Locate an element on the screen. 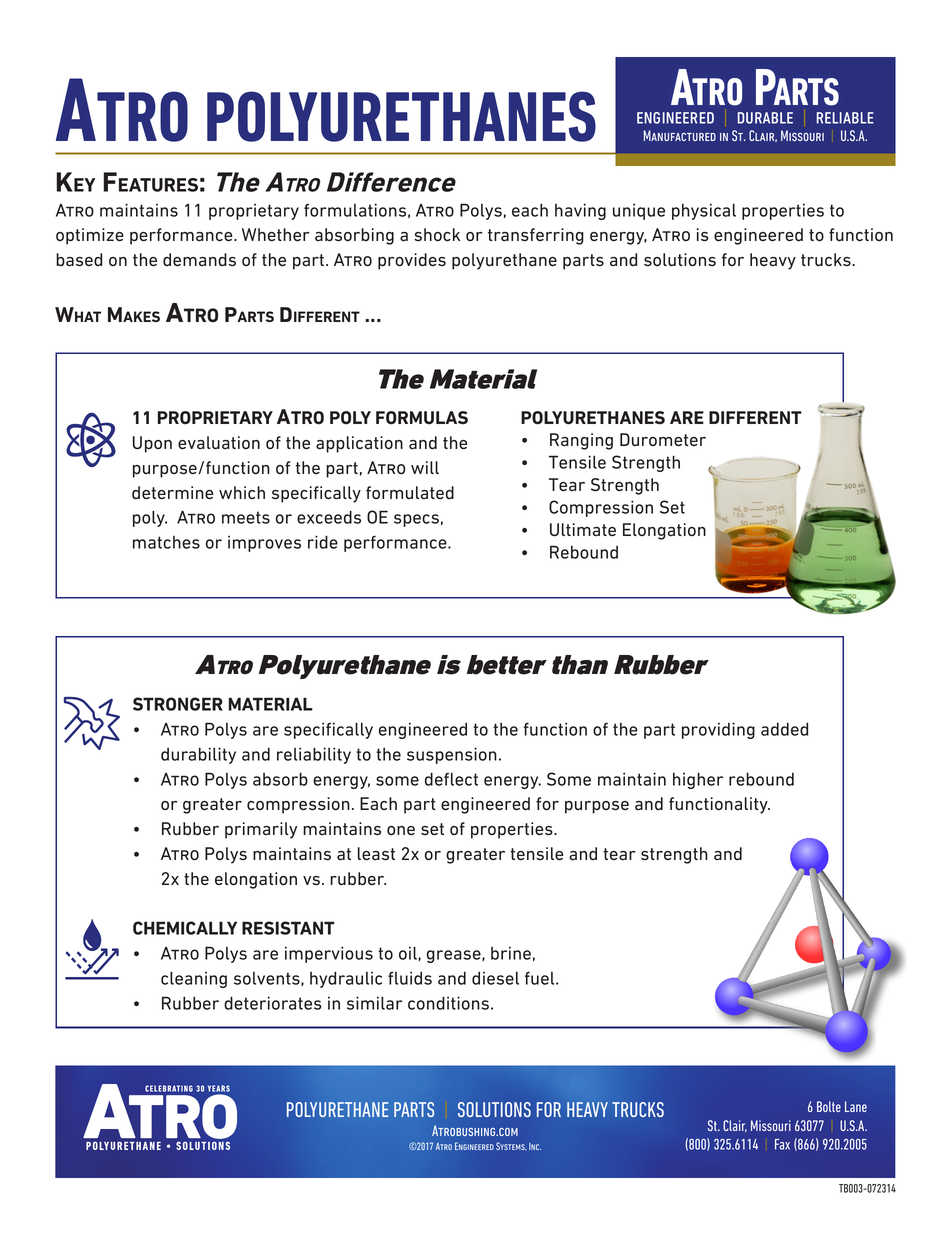 This screenshot has width=952, height=1233. specs is located at coordinates (416, 520).
